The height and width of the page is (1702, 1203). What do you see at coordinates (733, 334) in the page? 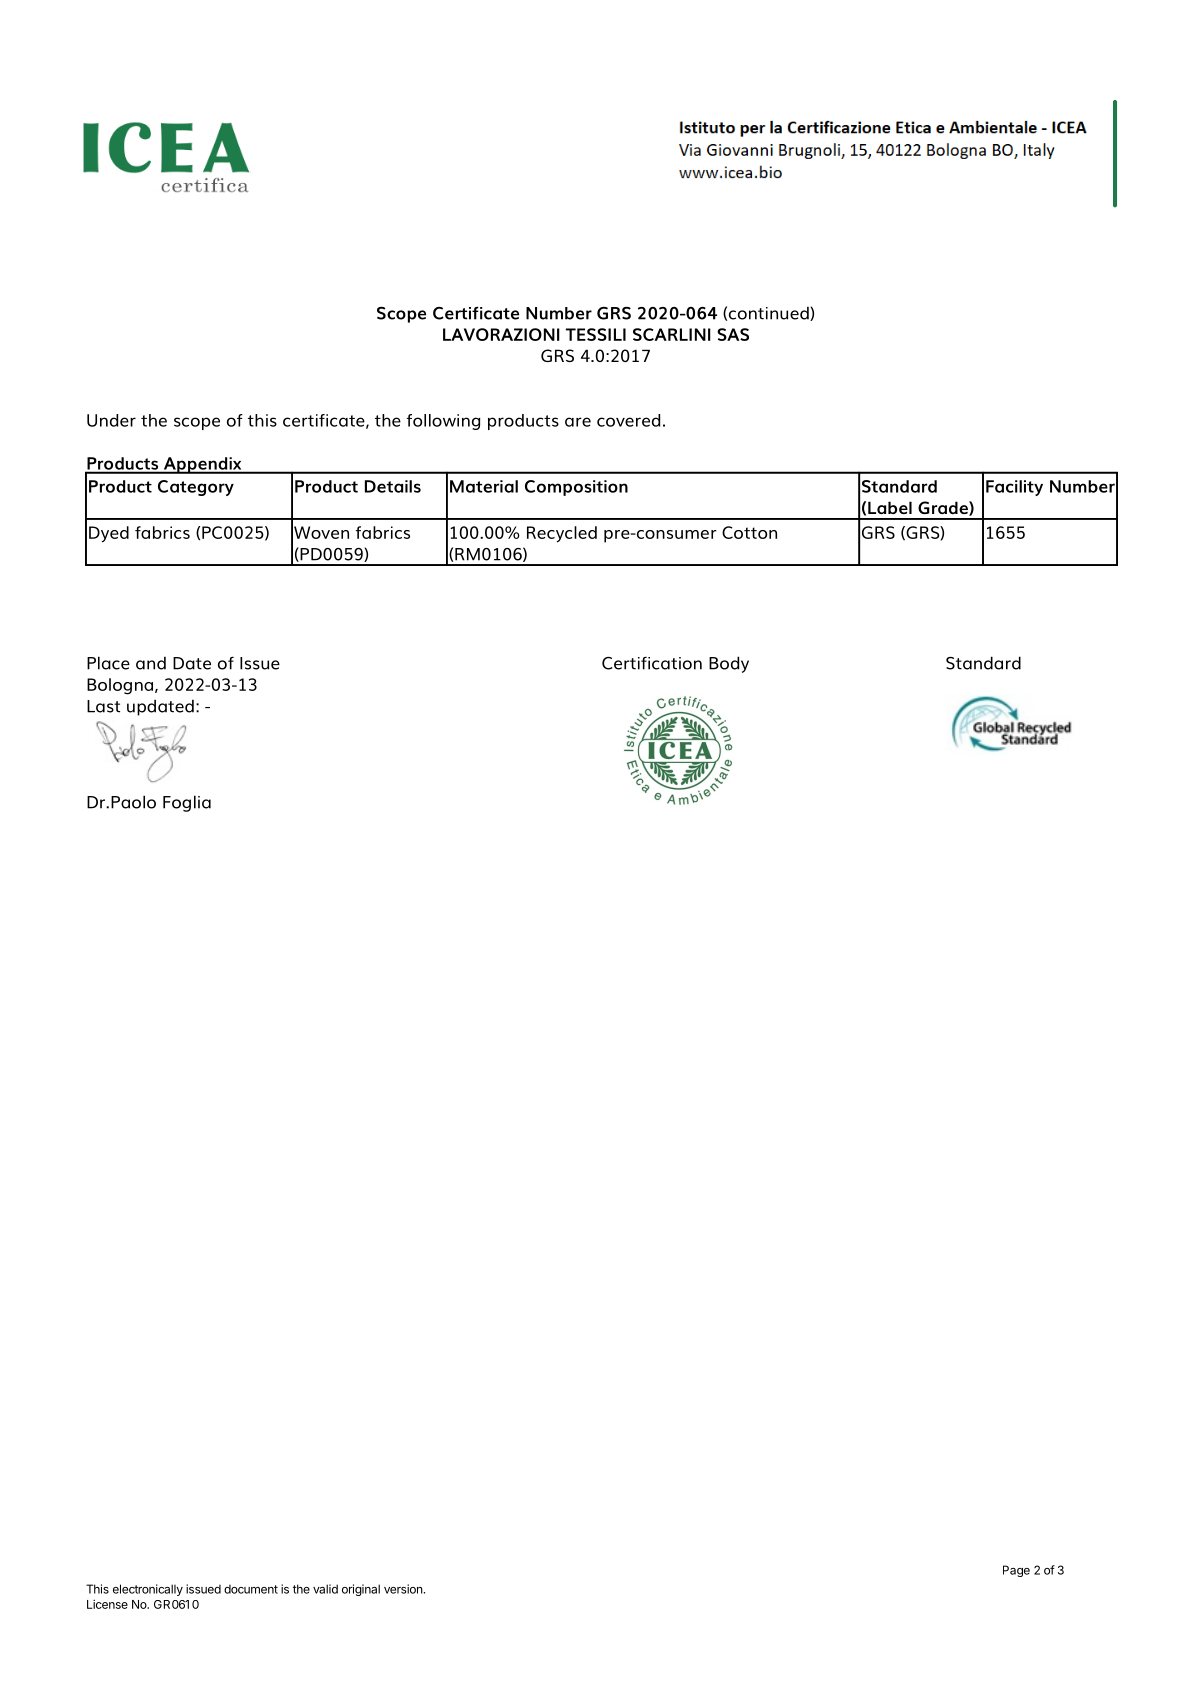
I see `SAS` at bounding box center [733, 334].
